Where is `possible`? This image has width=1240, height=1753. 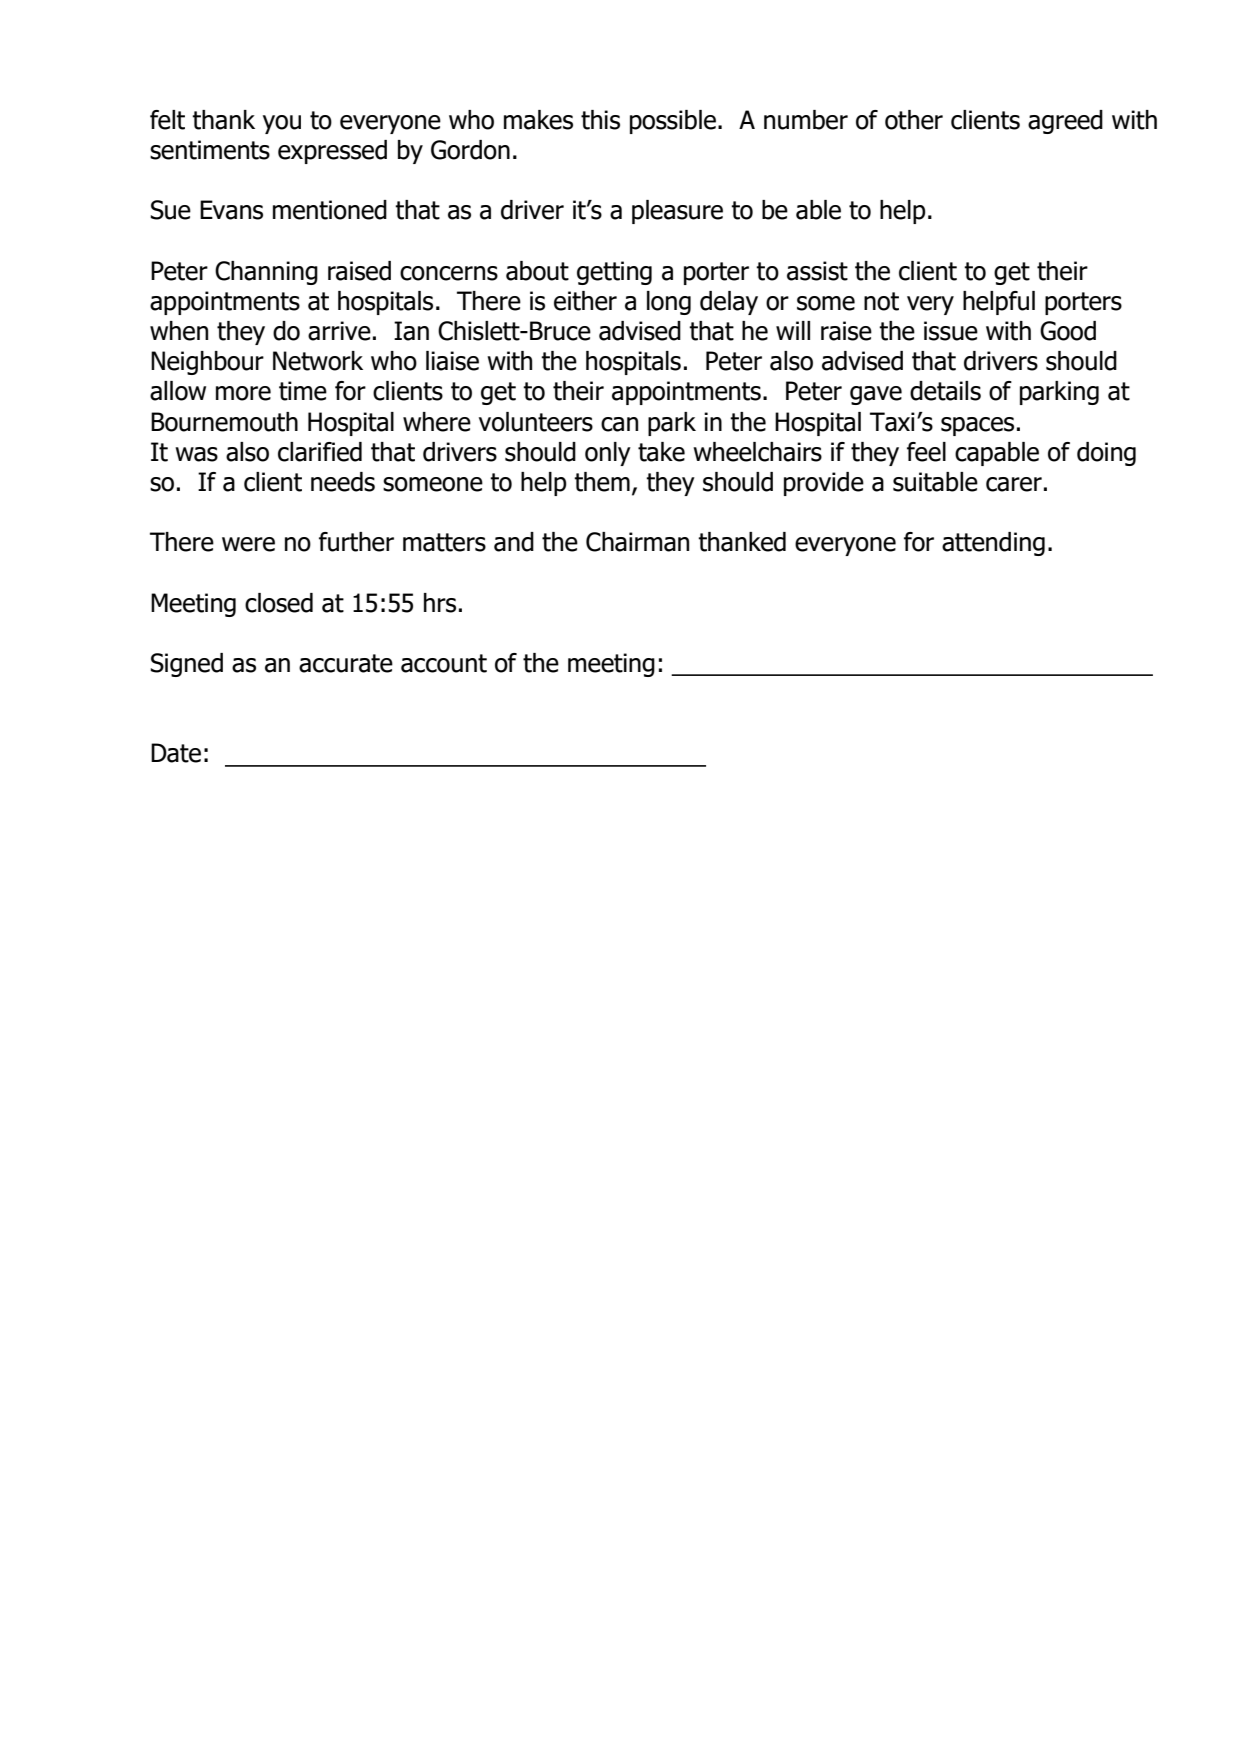
possible is located at coordinates (673, 122).
